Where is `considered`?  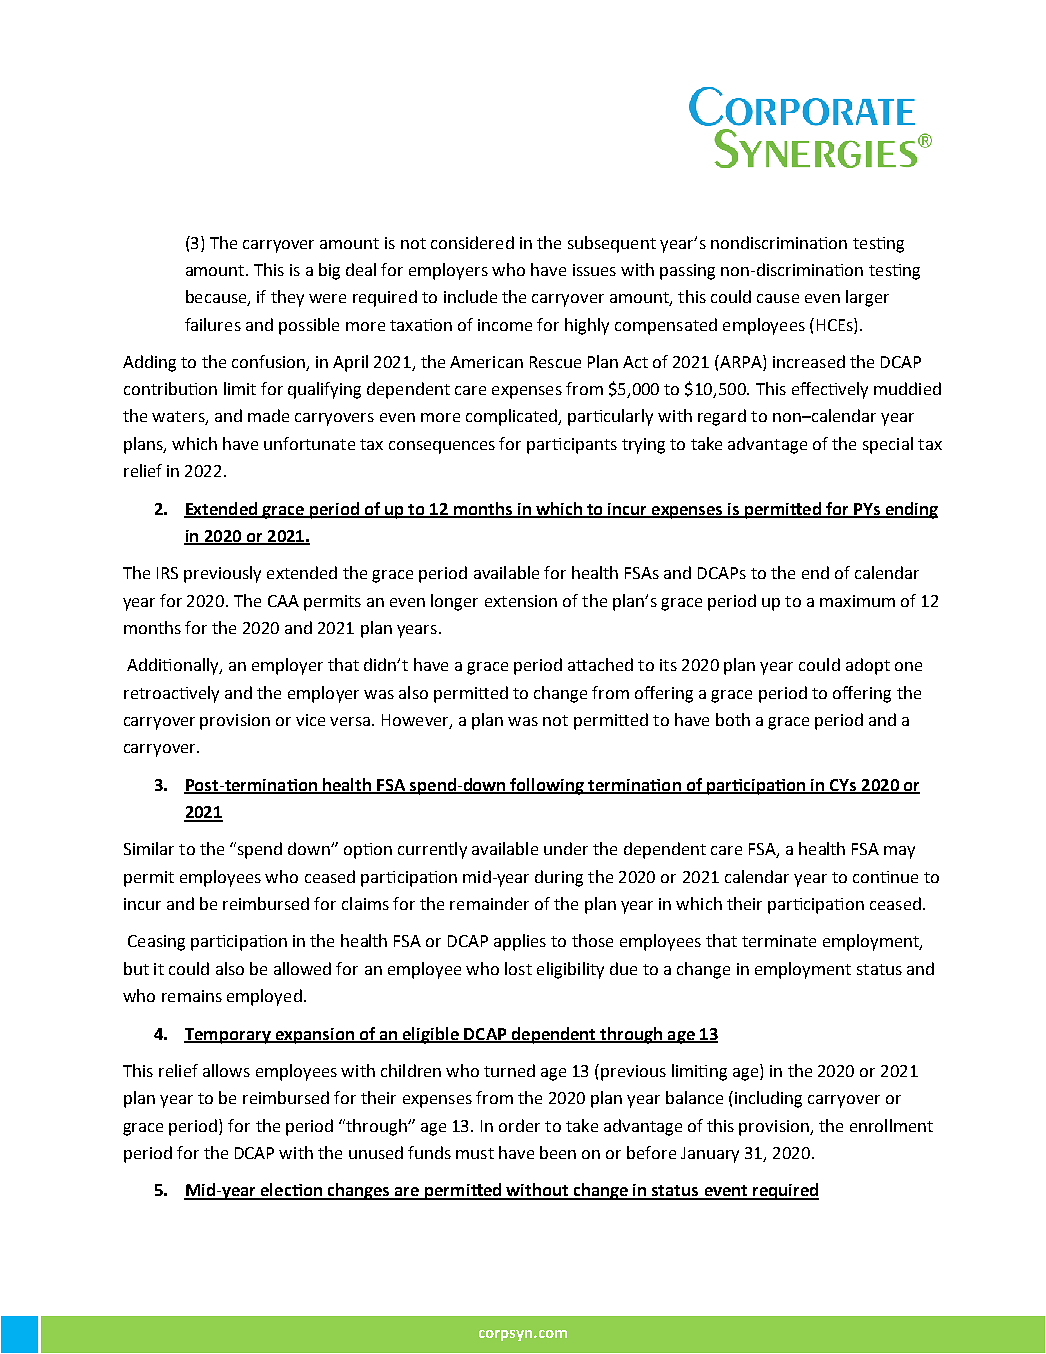 considered is located at coordinates (472, 242).
